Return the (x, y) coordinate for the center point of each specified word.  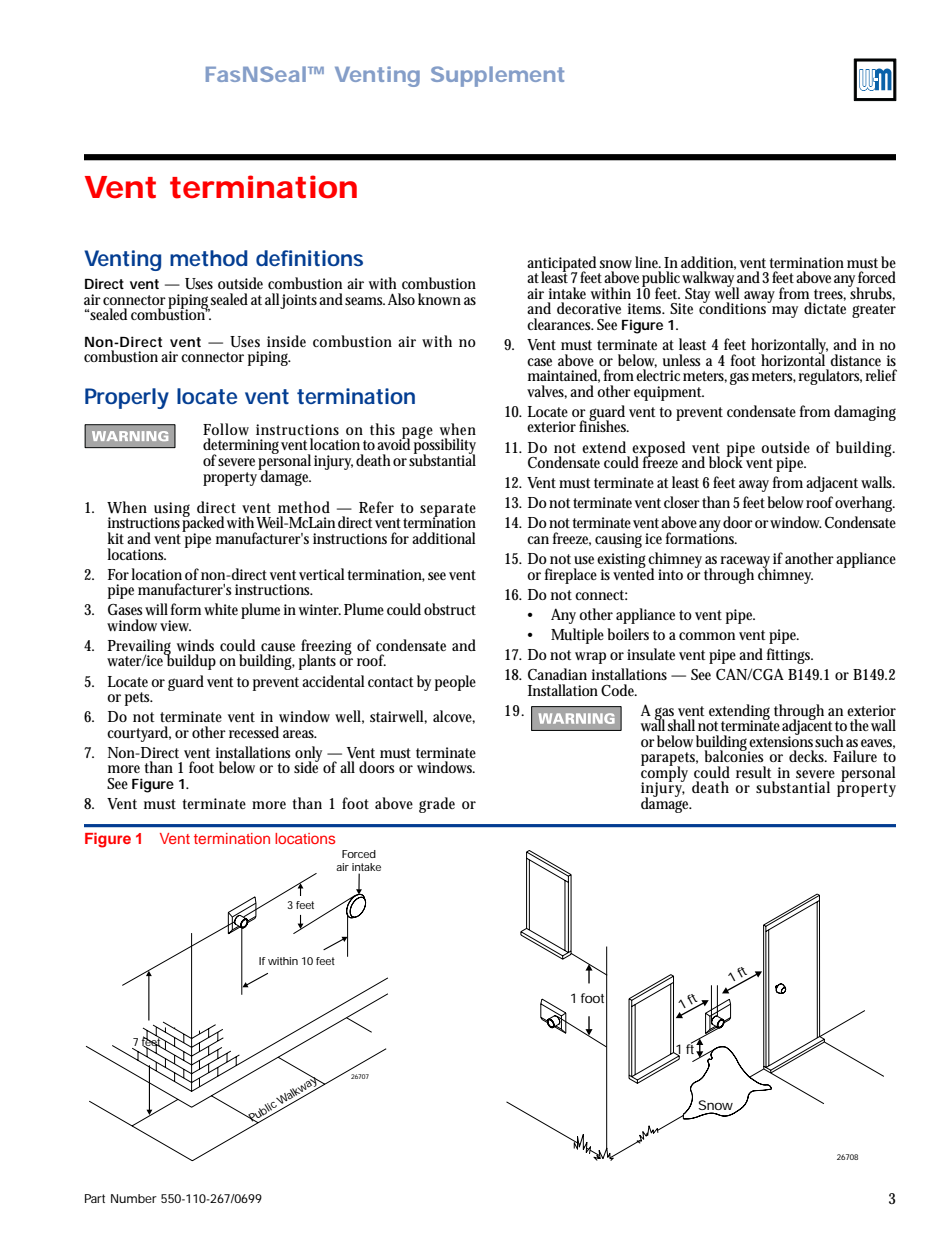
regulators (830, 377)
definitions (309, 258)
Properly (127, 398)
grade (437, 805)
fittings (790, 656)
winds (195, 645)
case (539, 362)
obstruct (450, 609)
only (308, 755)
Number (134, 1198)
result (754, 772)
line (648, 262)
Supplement (497, 76)
